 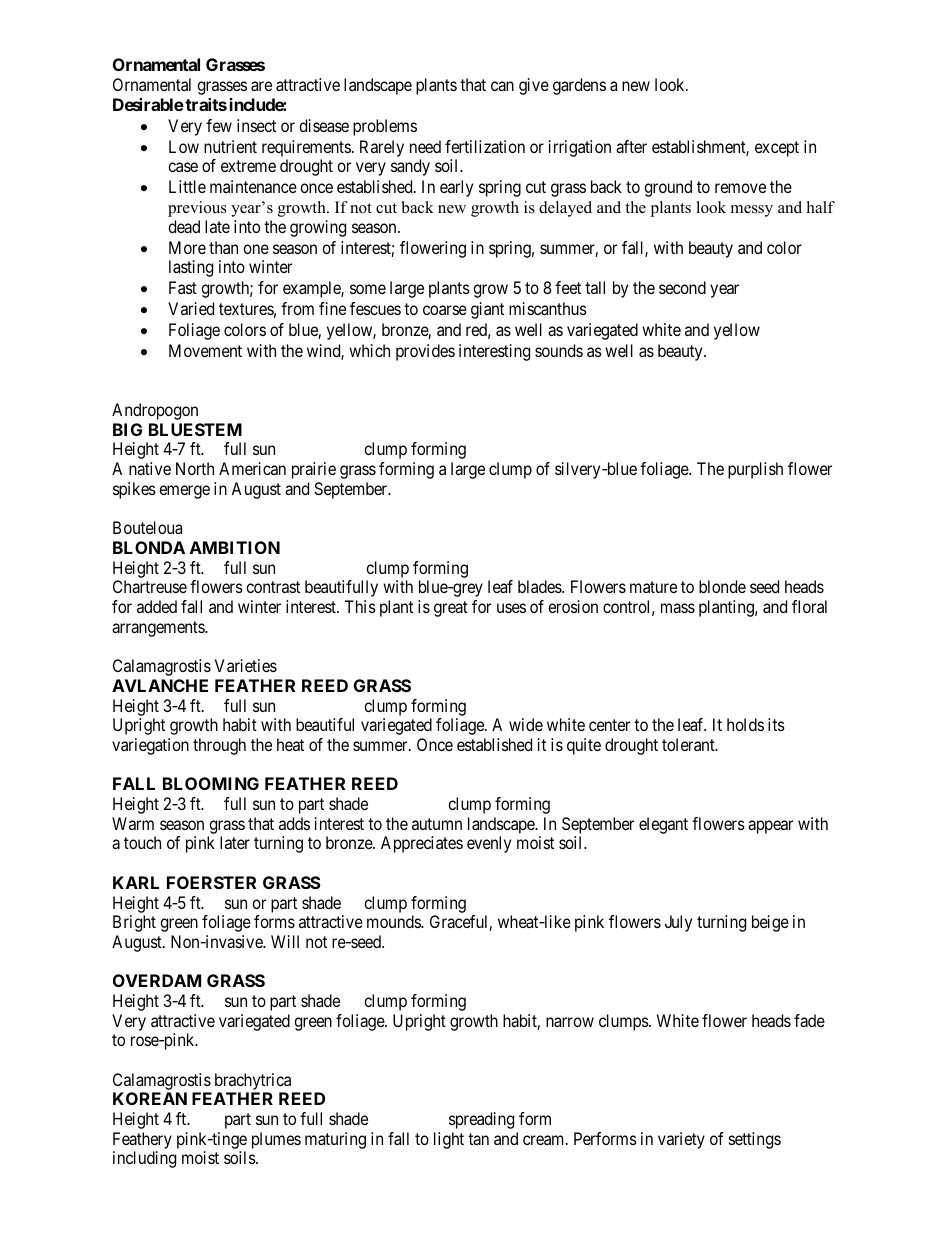 What do you see at coordinates (770, 827) in the screenshot?
I see `appear` at bounding box center [770, 827].
